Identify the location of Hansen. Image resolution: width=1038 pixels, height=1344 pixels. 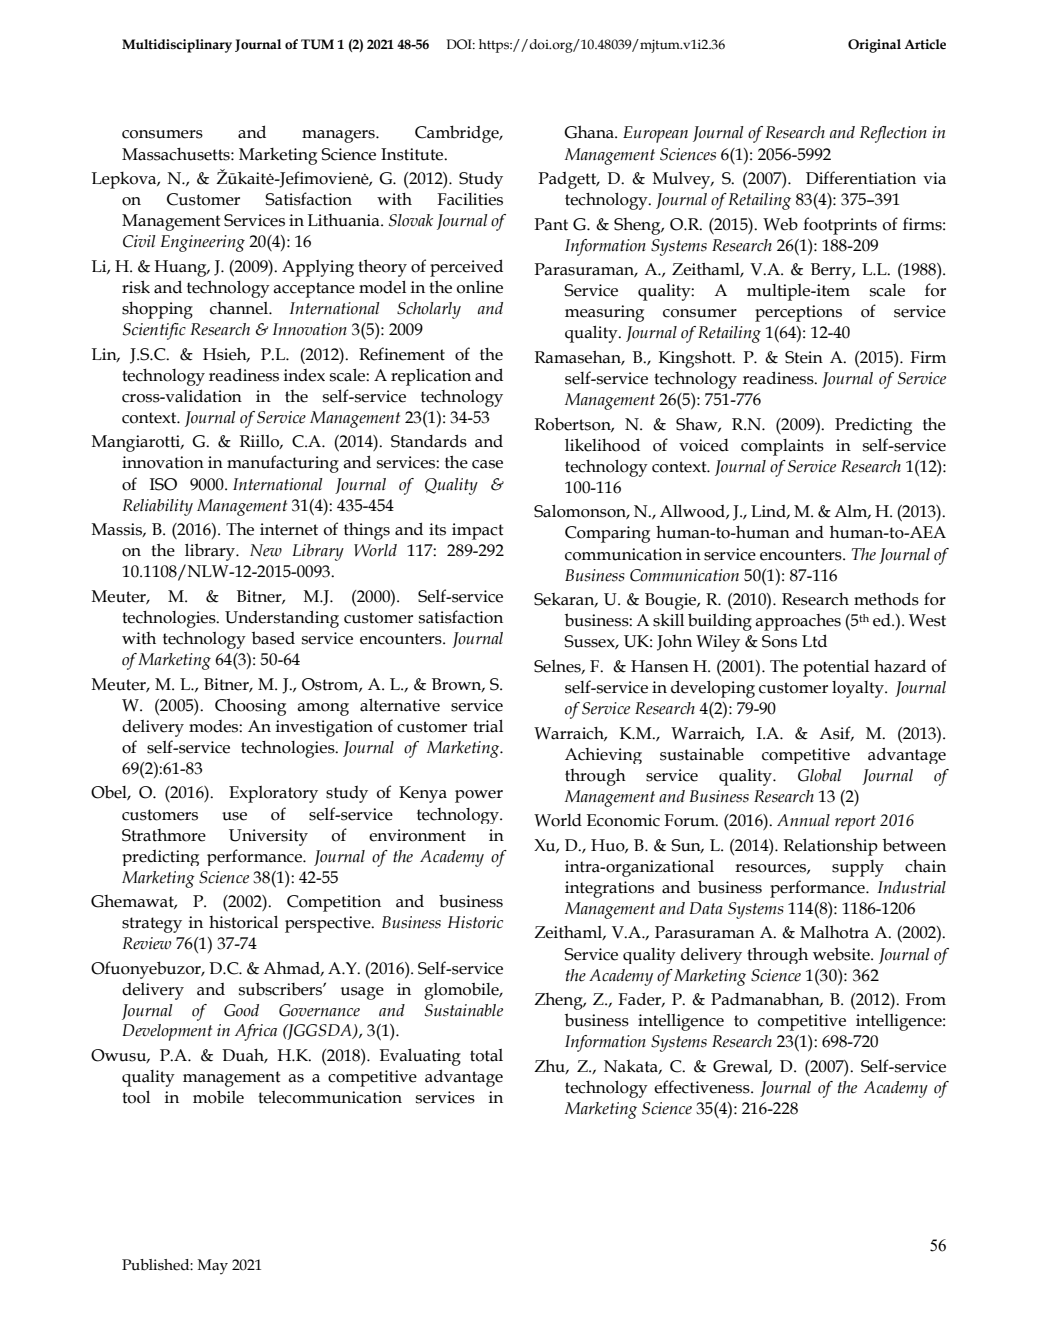
(660, 666).
